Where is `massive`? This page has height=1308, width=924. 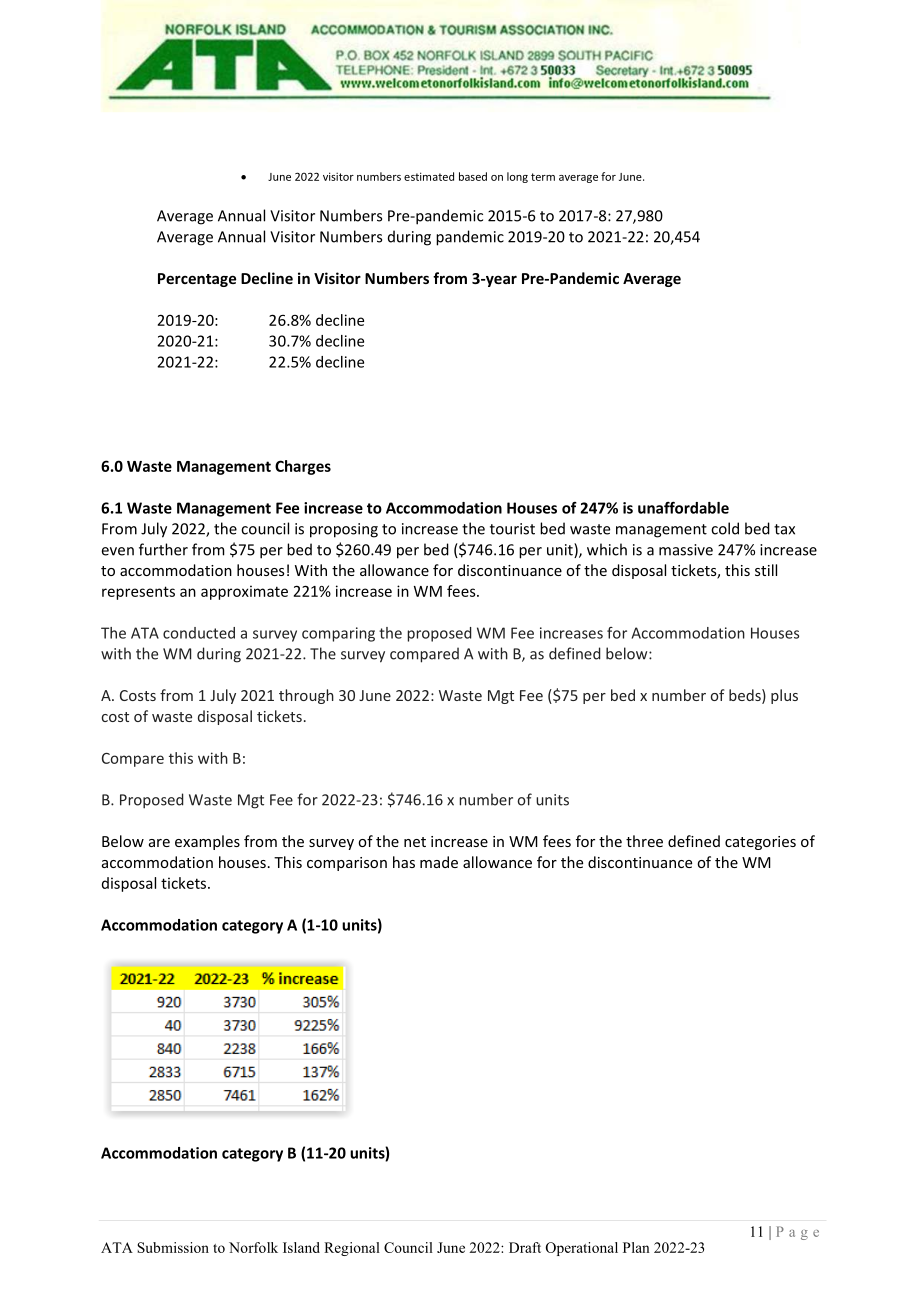 massive is located at coordinates (686, 550).
